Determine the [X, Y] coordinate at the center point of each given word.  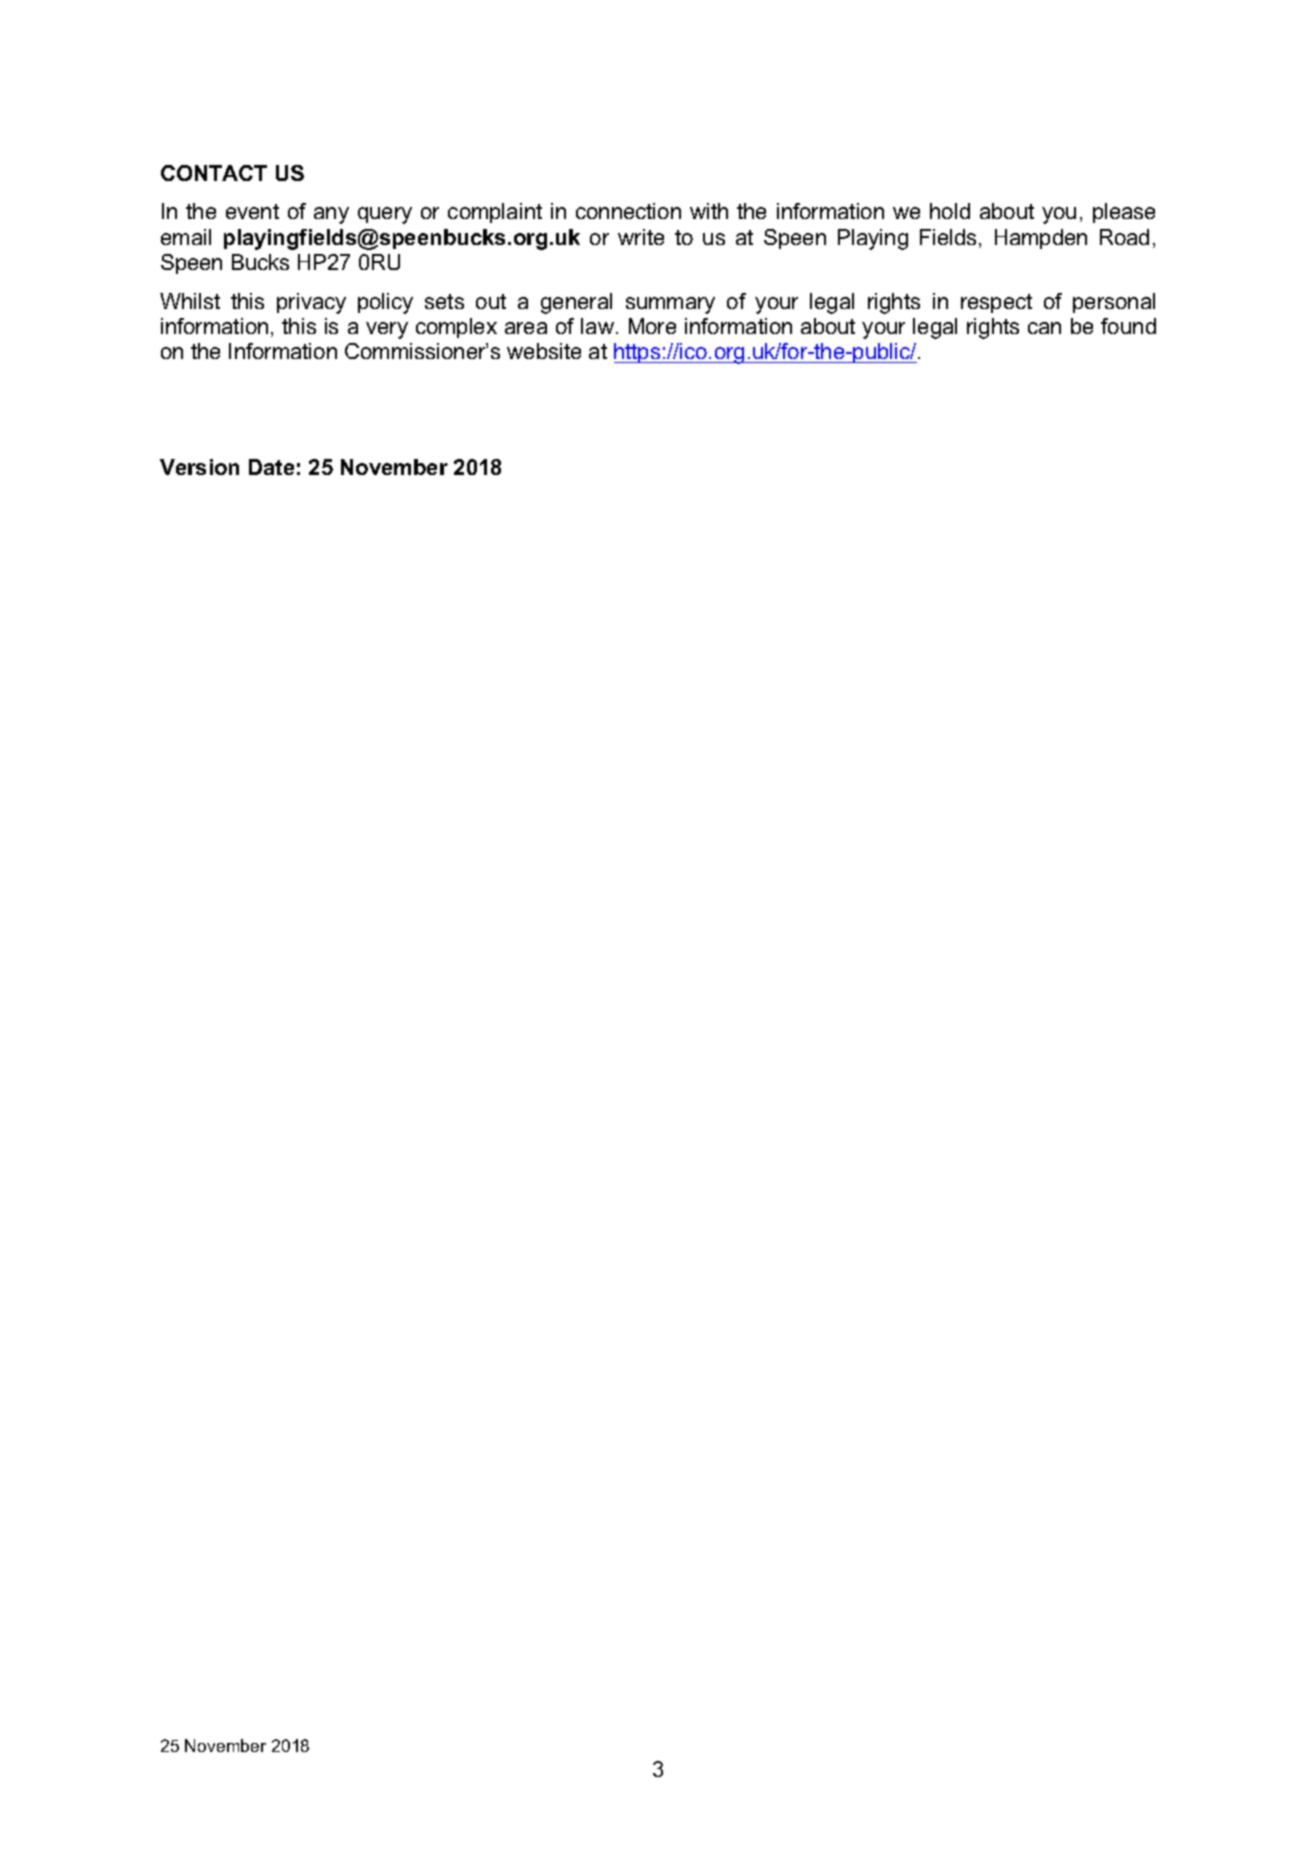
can [1044, 328]
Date [271, 467]
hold [950, 211]
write [641, 237]
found [1128, 326]
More [652, 326]
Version [199, 467]
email [186, 237]
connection [628, 211]
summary [670, 305]
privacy [311, 303]
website [544, 351]
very [387, 330]
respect [996, 303]
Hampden [1041, 239]
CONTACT [214, 173]
